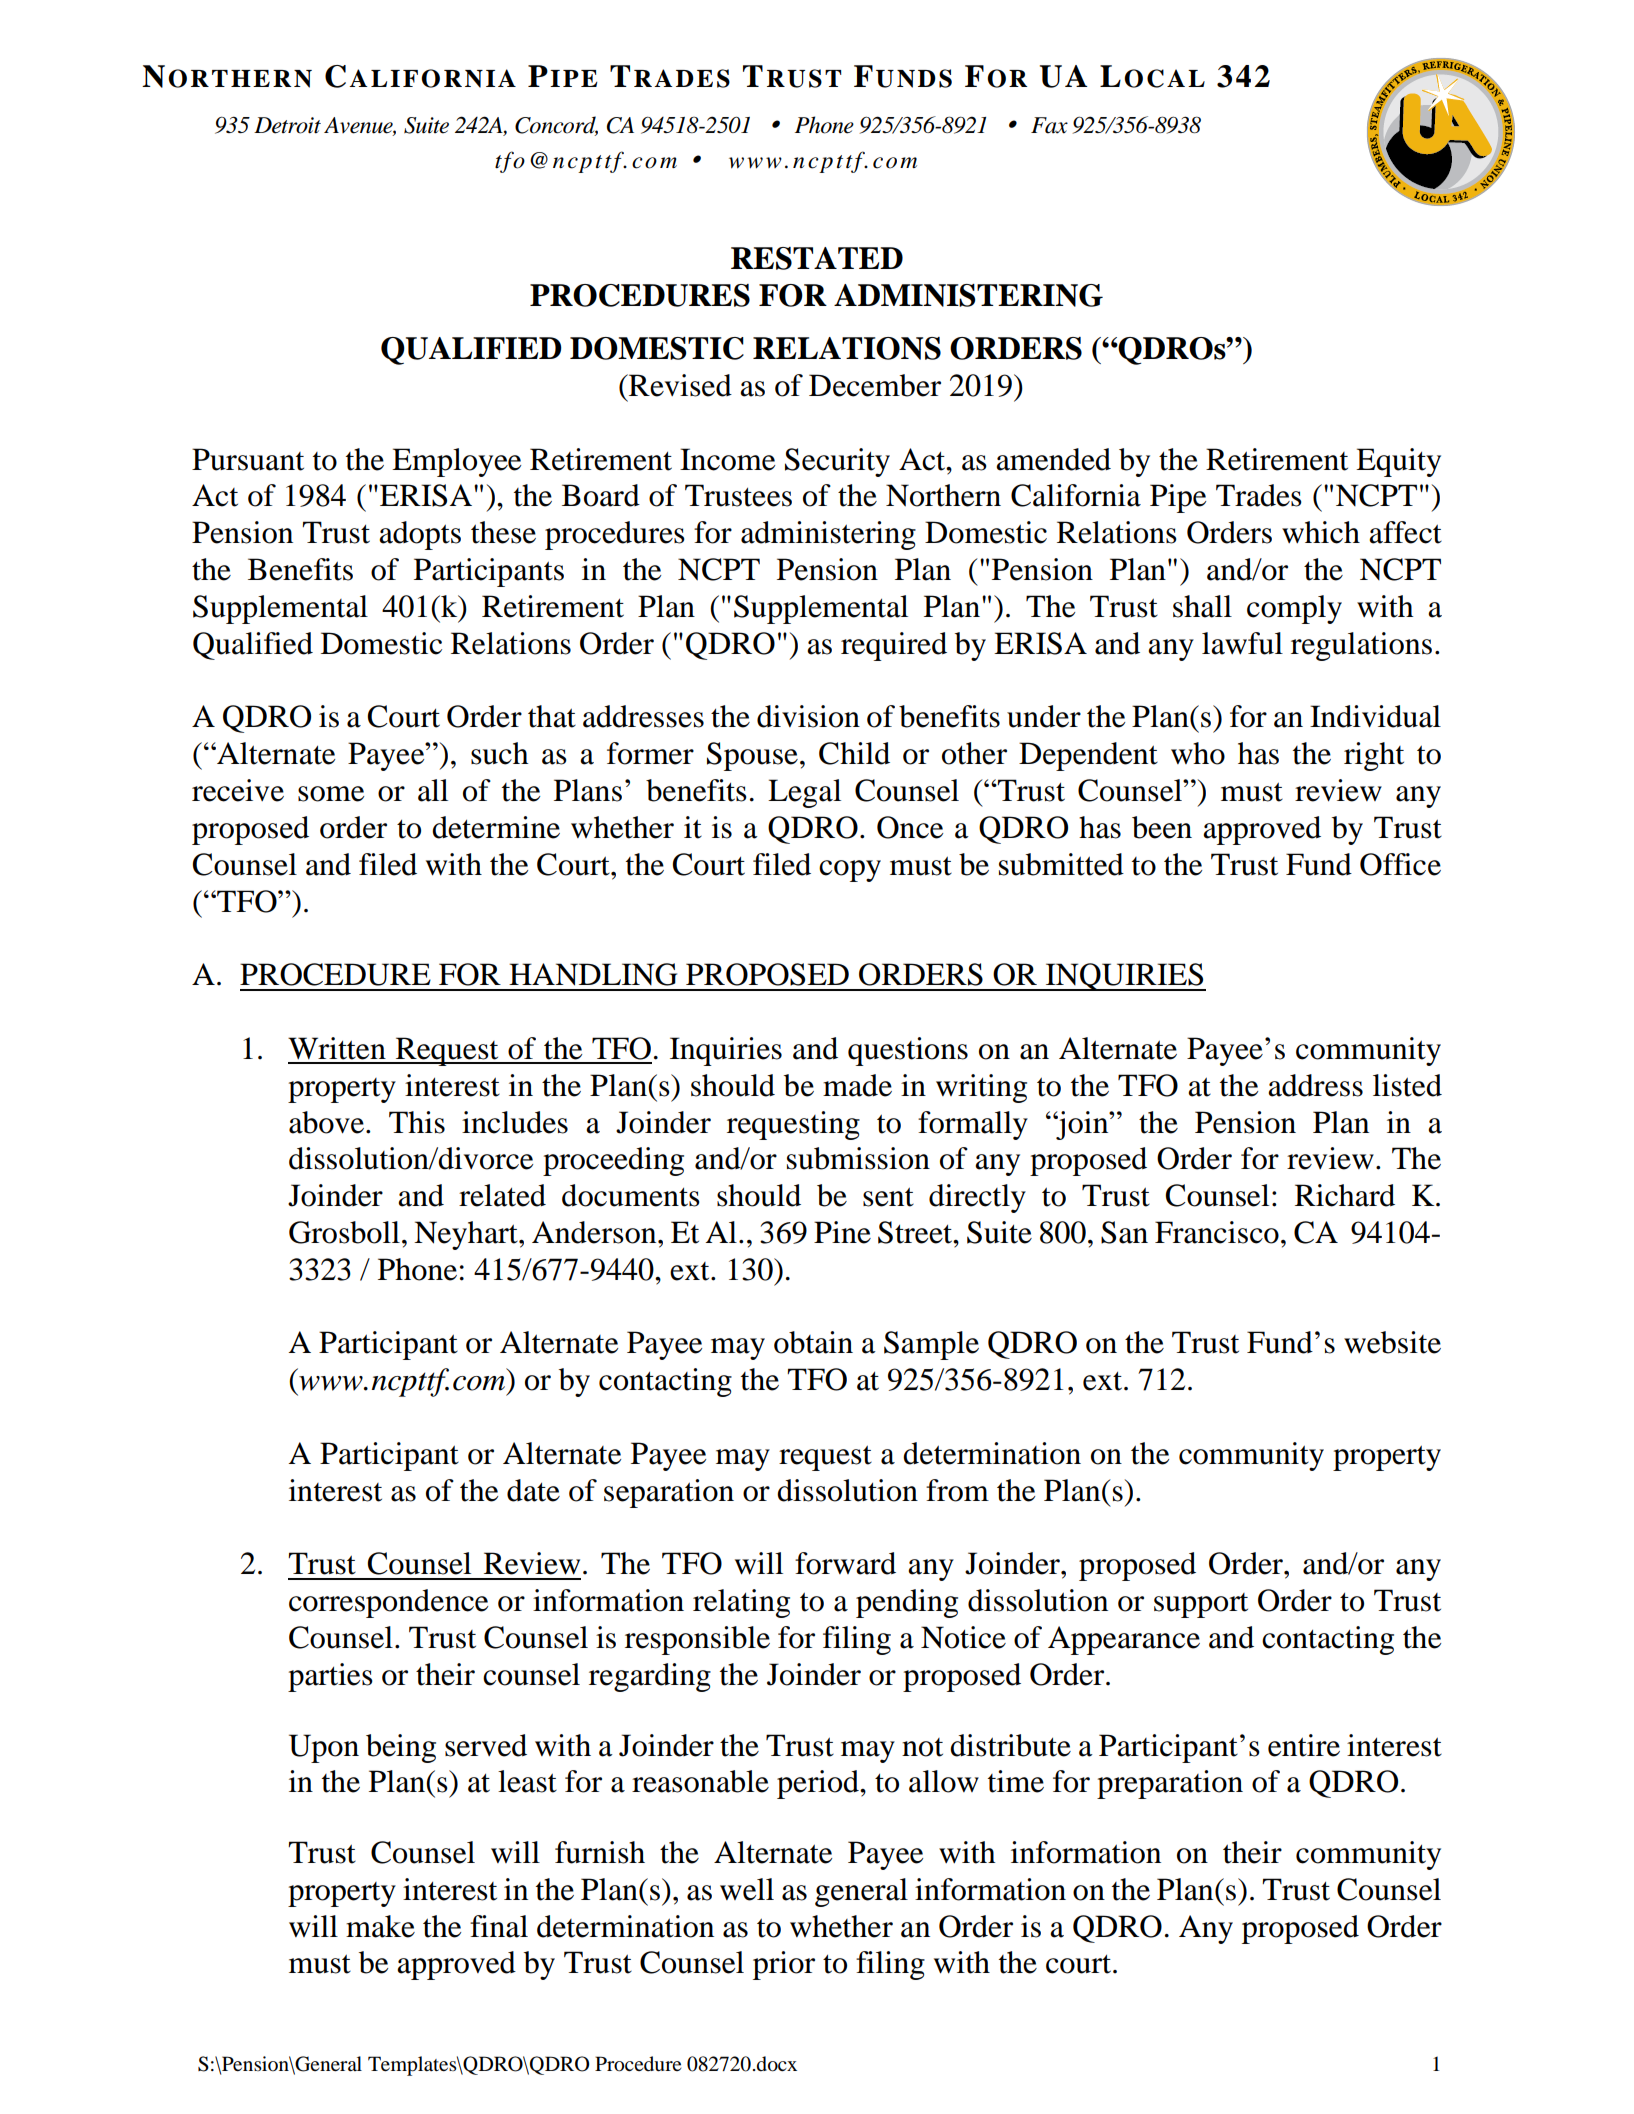  I want to click on website, so click(1392, 1342).
